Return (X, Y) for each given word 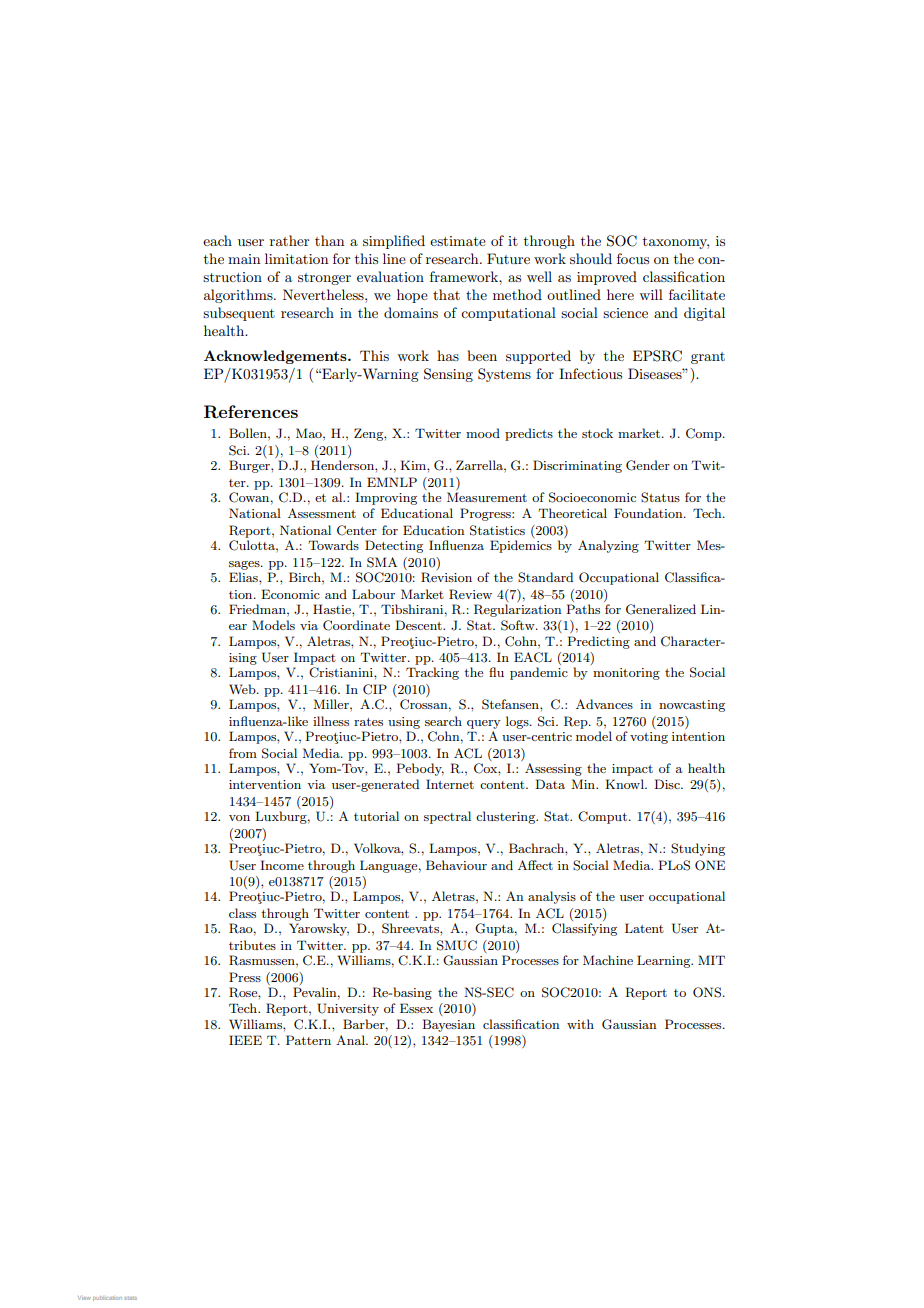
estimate (458, 241)
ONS (707, 992)
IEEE (245, 1040)
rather (289, 240)
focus (633, 258)
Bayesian (448, 1025)
